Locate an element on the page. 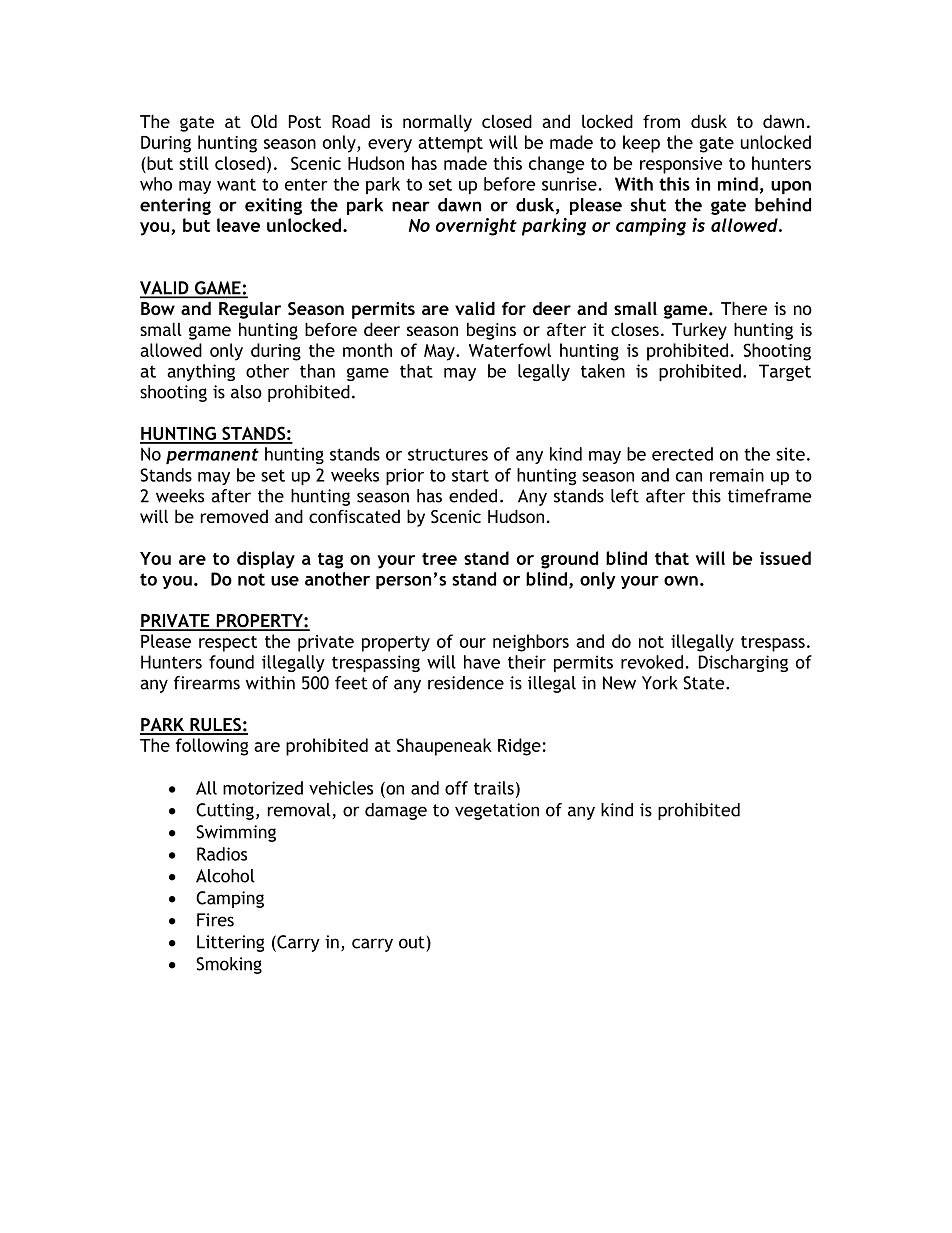 Image resolution: width=952 pixels, height=1233 pixels. tree is located at coordinates (439, 559).
